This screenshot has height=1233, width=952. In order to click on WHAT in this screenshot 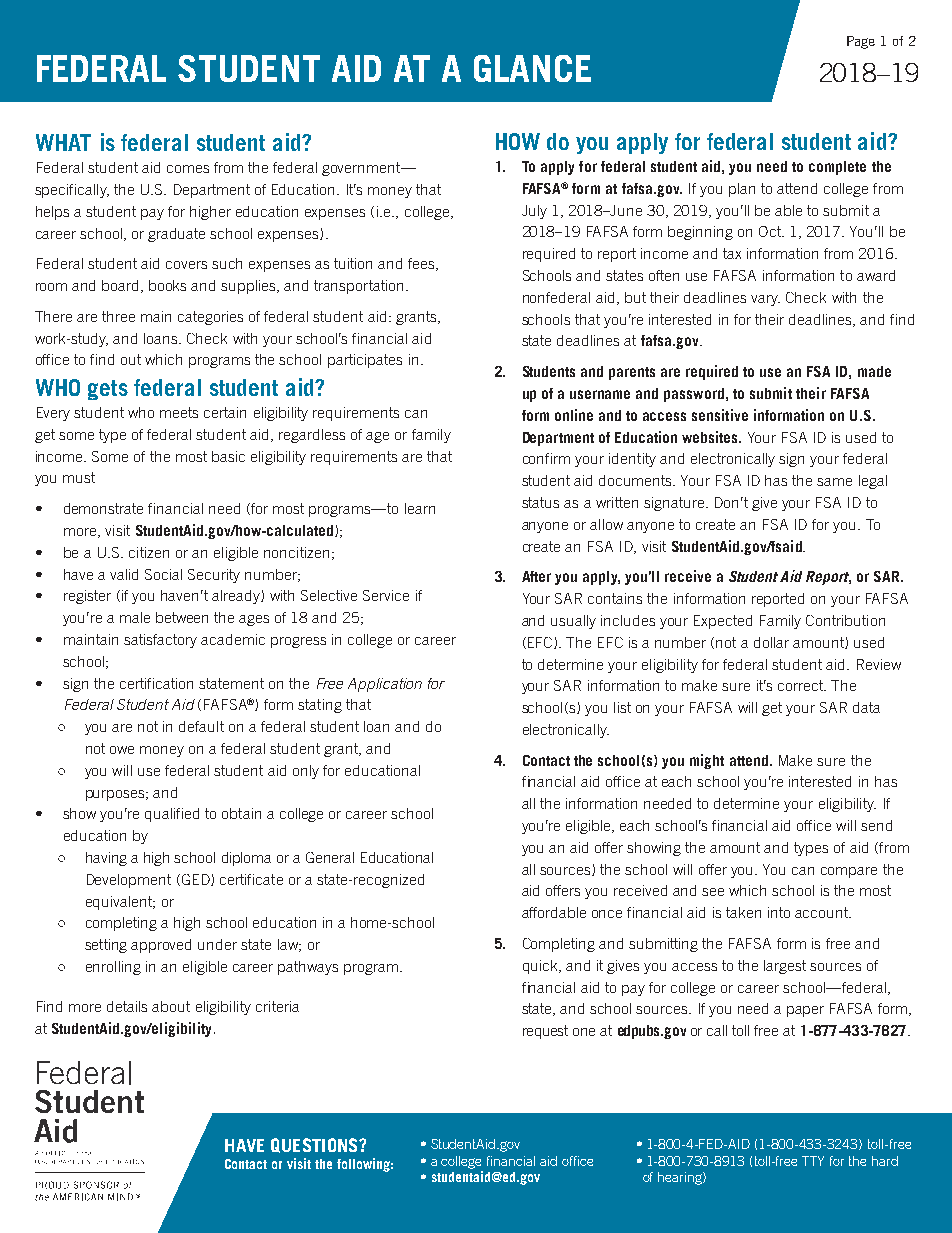, I will do `click(63, 142)`.
